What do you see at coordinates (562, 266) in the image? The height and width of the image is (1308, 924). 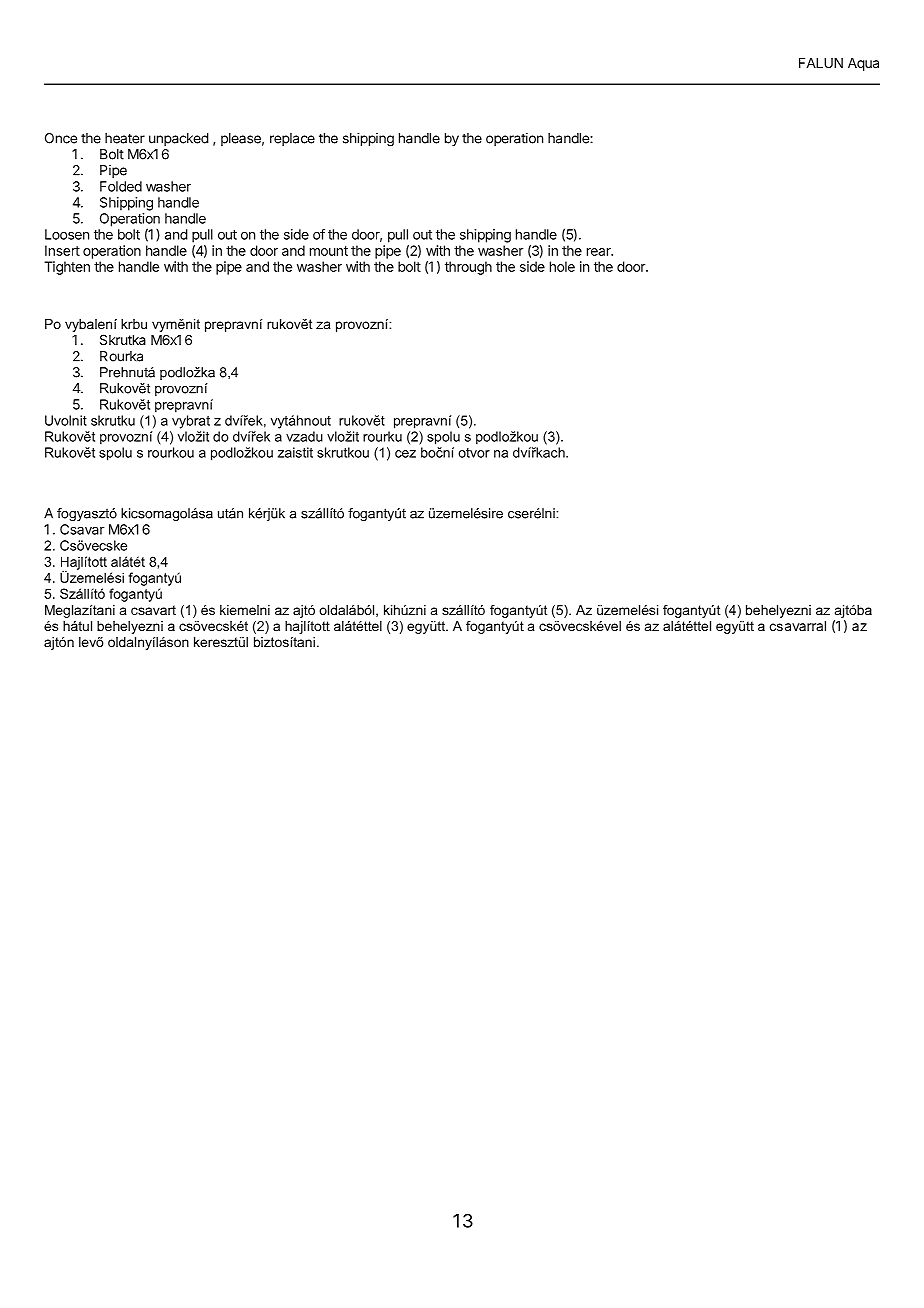 I see `hole` at bounding box center [562, 266].
